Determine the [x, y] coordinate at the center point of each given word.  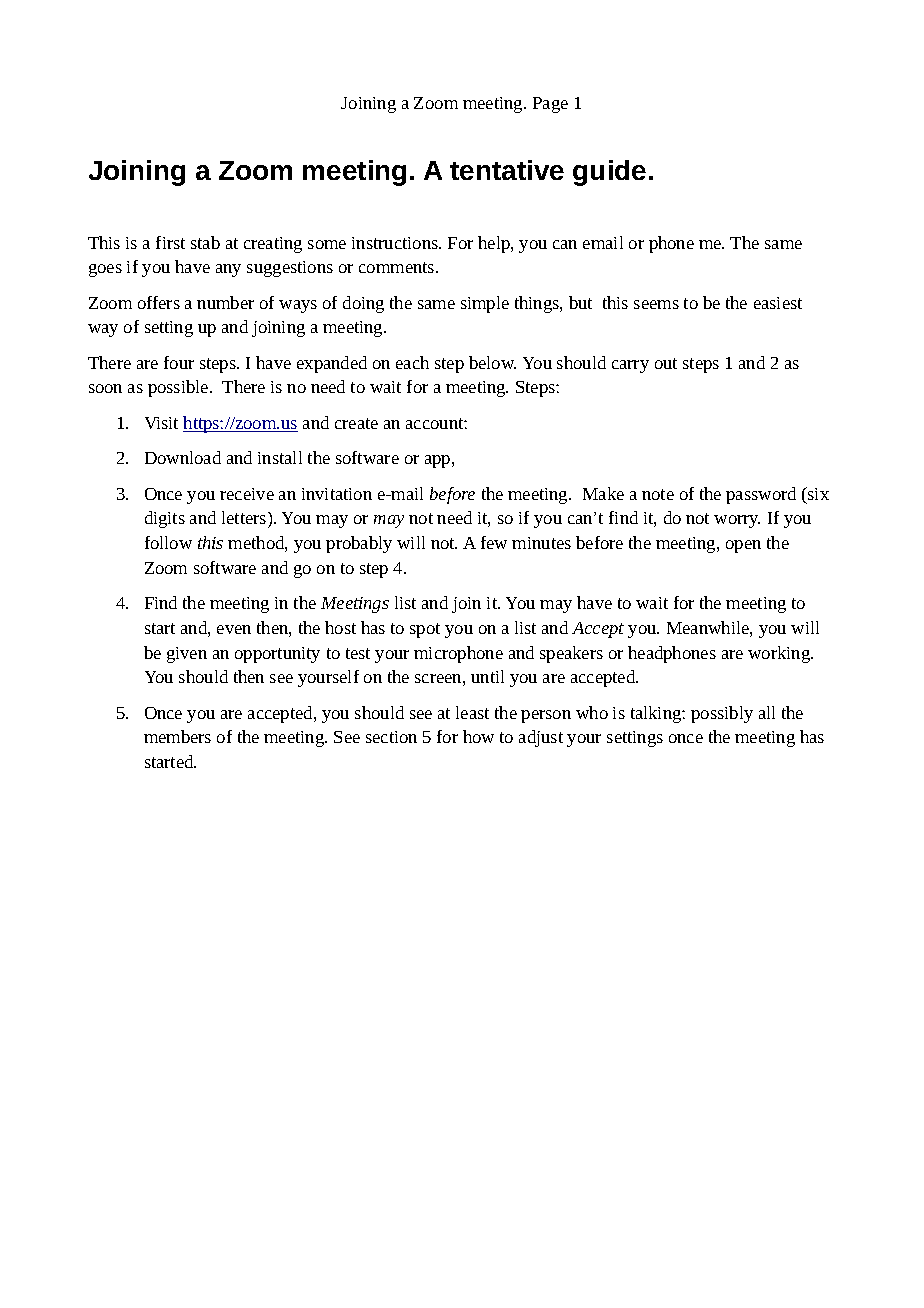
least [472, 712]
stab [205, 242]
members [177, 736]
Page [550, 105]
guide [609, 173]
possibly [722, 714]
